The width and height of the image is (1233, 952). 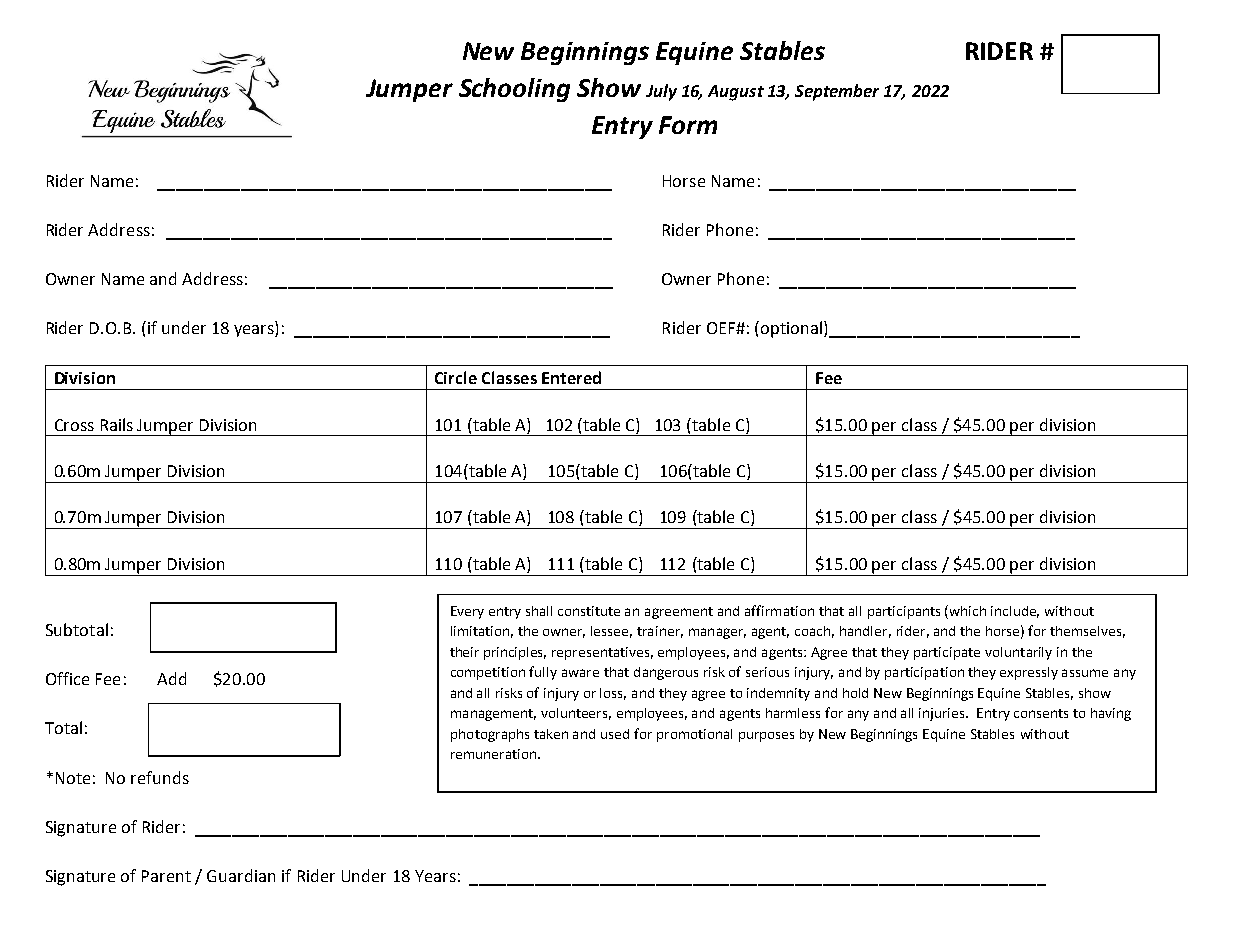 What do you see at coordinates (661, 92) in the image?
I see `July` at bounding box center [661, 92].
